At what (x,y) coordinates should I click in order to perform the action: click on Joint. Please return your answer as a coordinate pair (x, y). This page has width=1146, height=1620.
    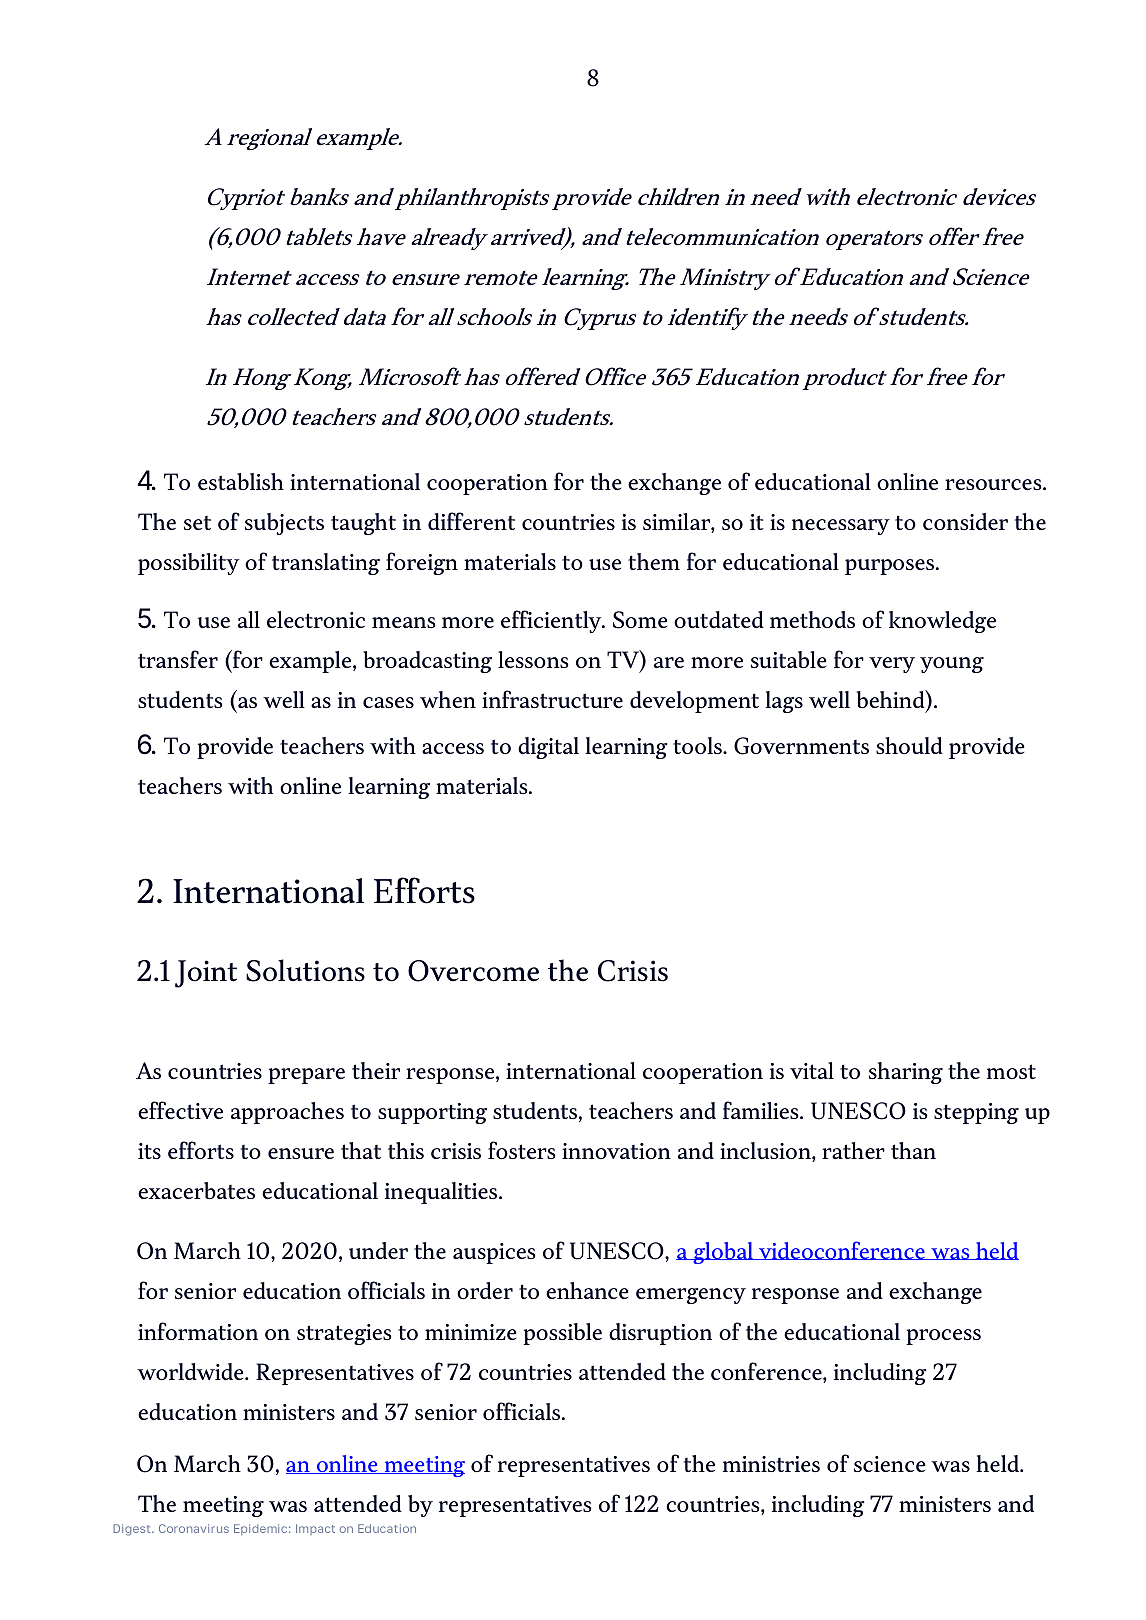
    Looking at the image, I should click on (206, 974).
